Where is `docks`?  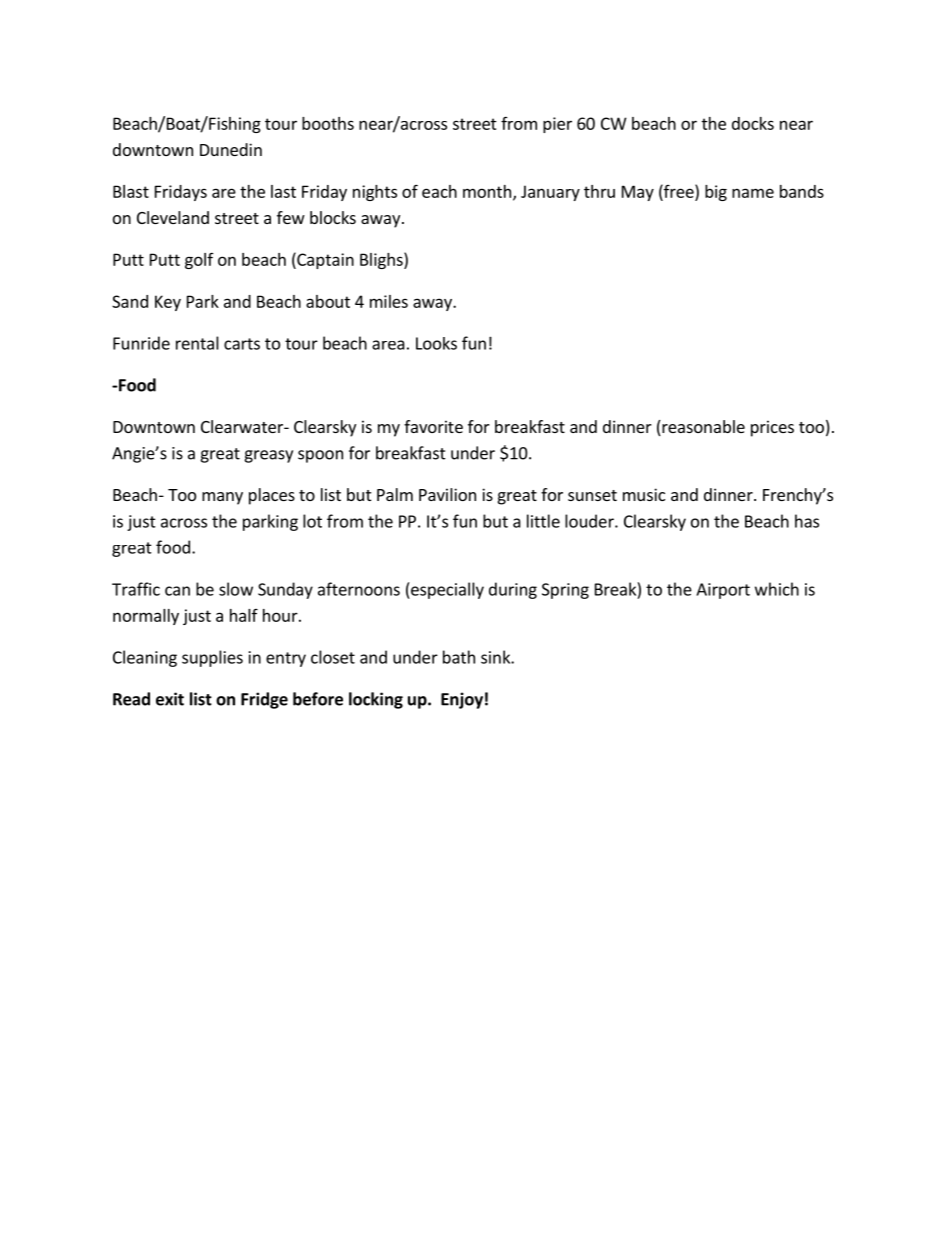 docks is located at coordinates (753, 123).
